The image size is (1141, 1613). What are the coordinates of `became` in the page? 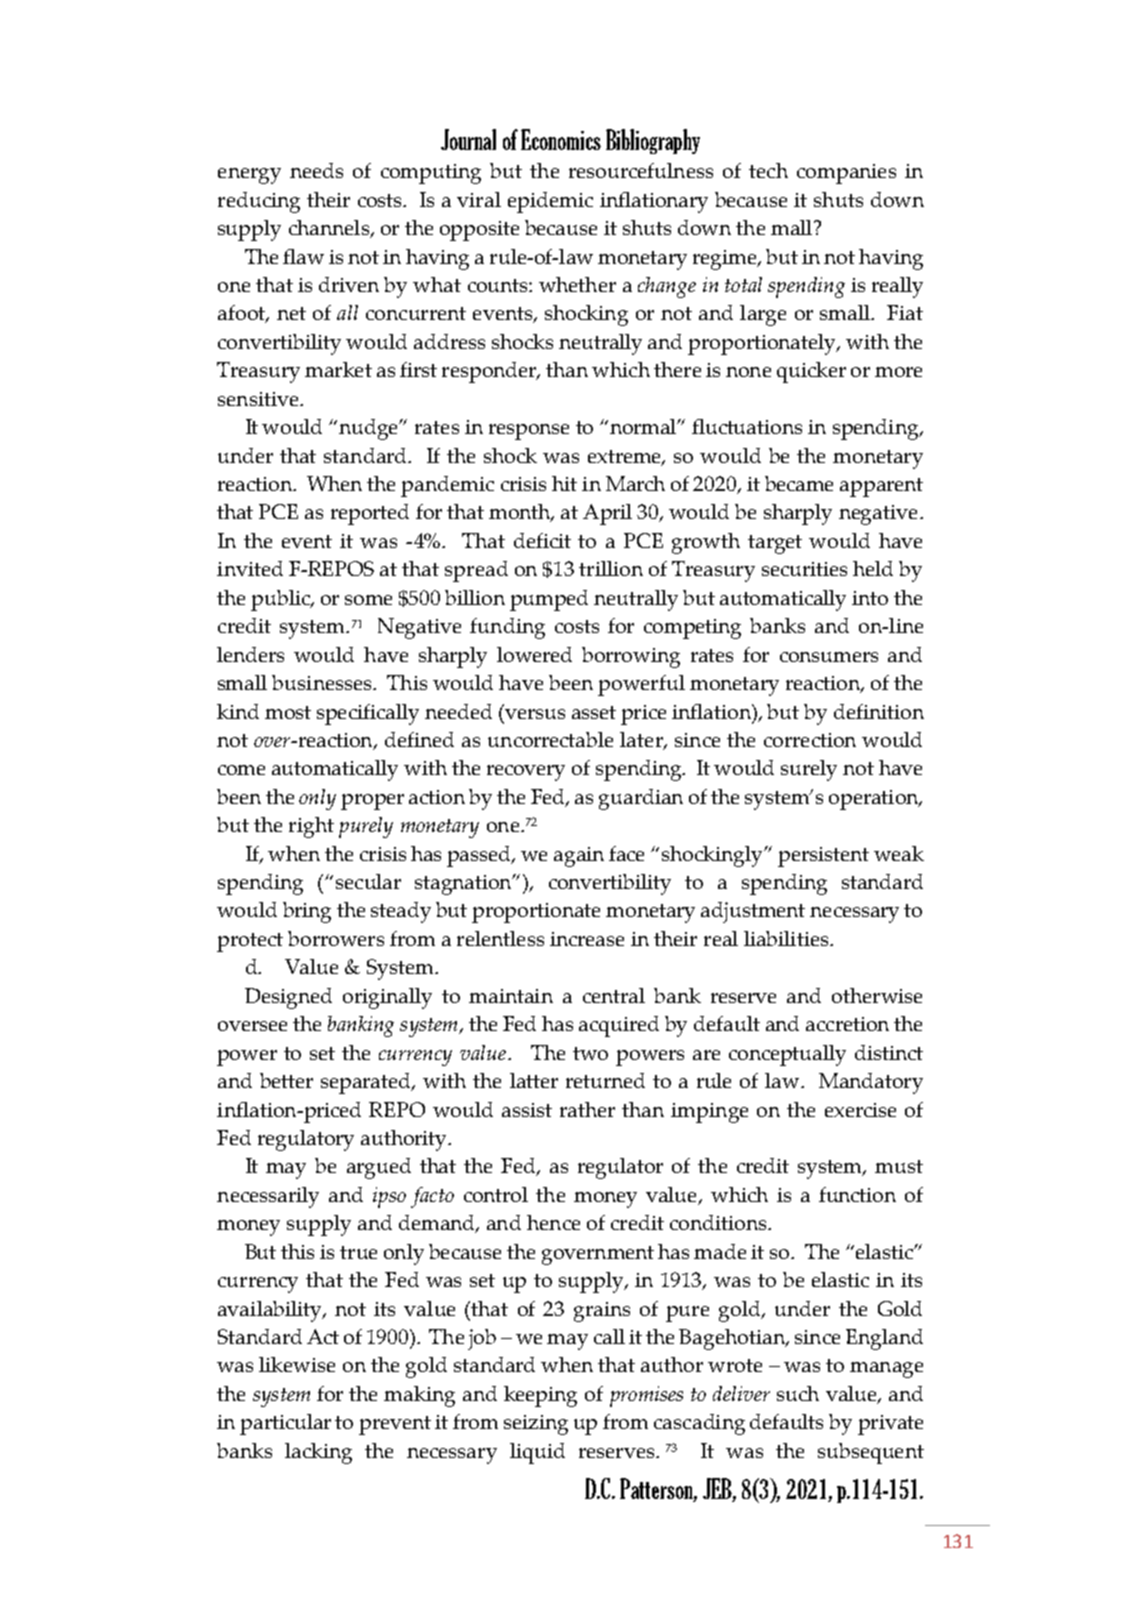 It's located at (799, 483).
